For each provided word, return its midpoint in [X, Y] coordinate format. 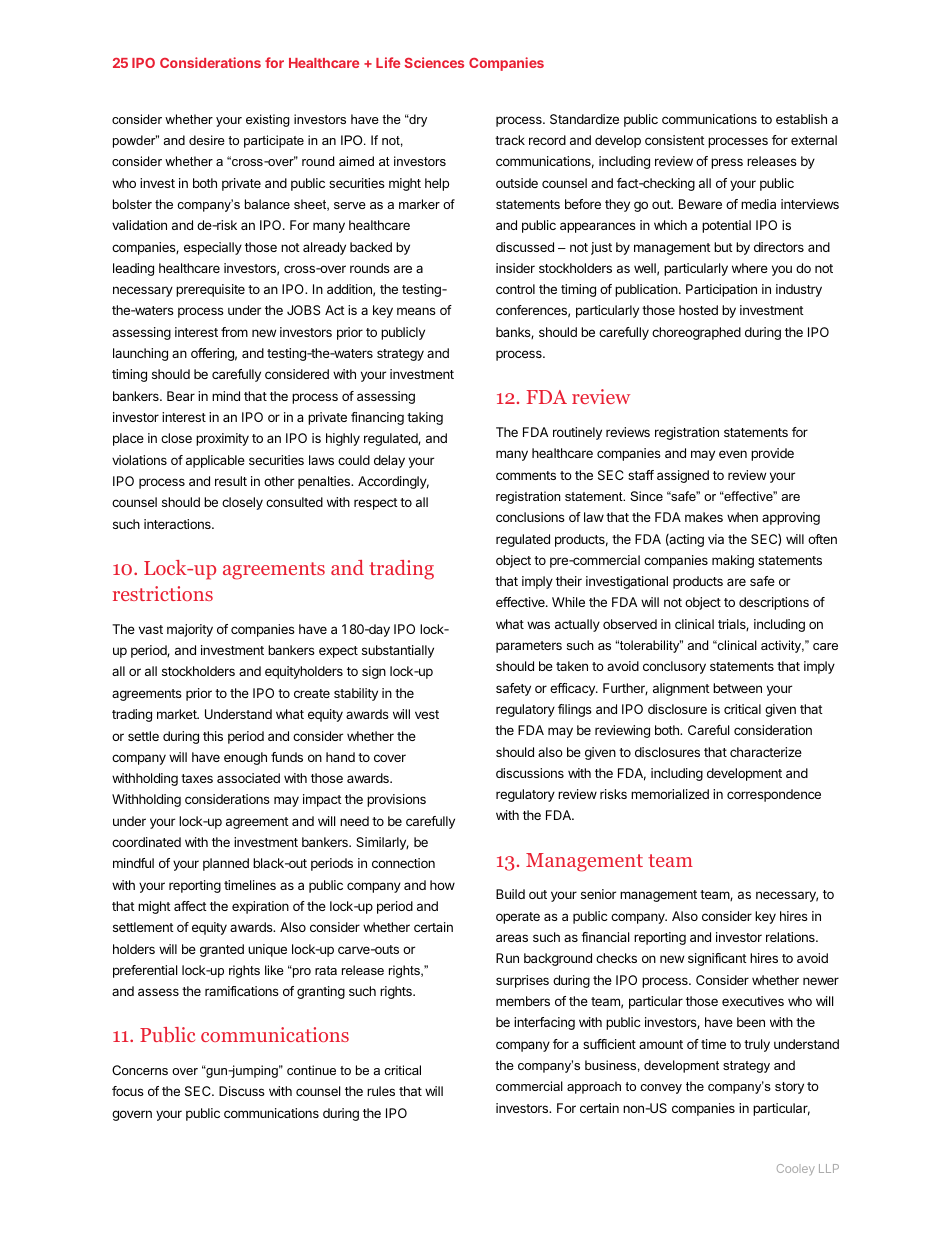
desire [207, 140]
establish [801, 119]
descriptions [774, 603]
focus [128, 1091]
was [538, 625]
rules [381, 1091]
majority [190, 630]
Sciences [434, 62]
